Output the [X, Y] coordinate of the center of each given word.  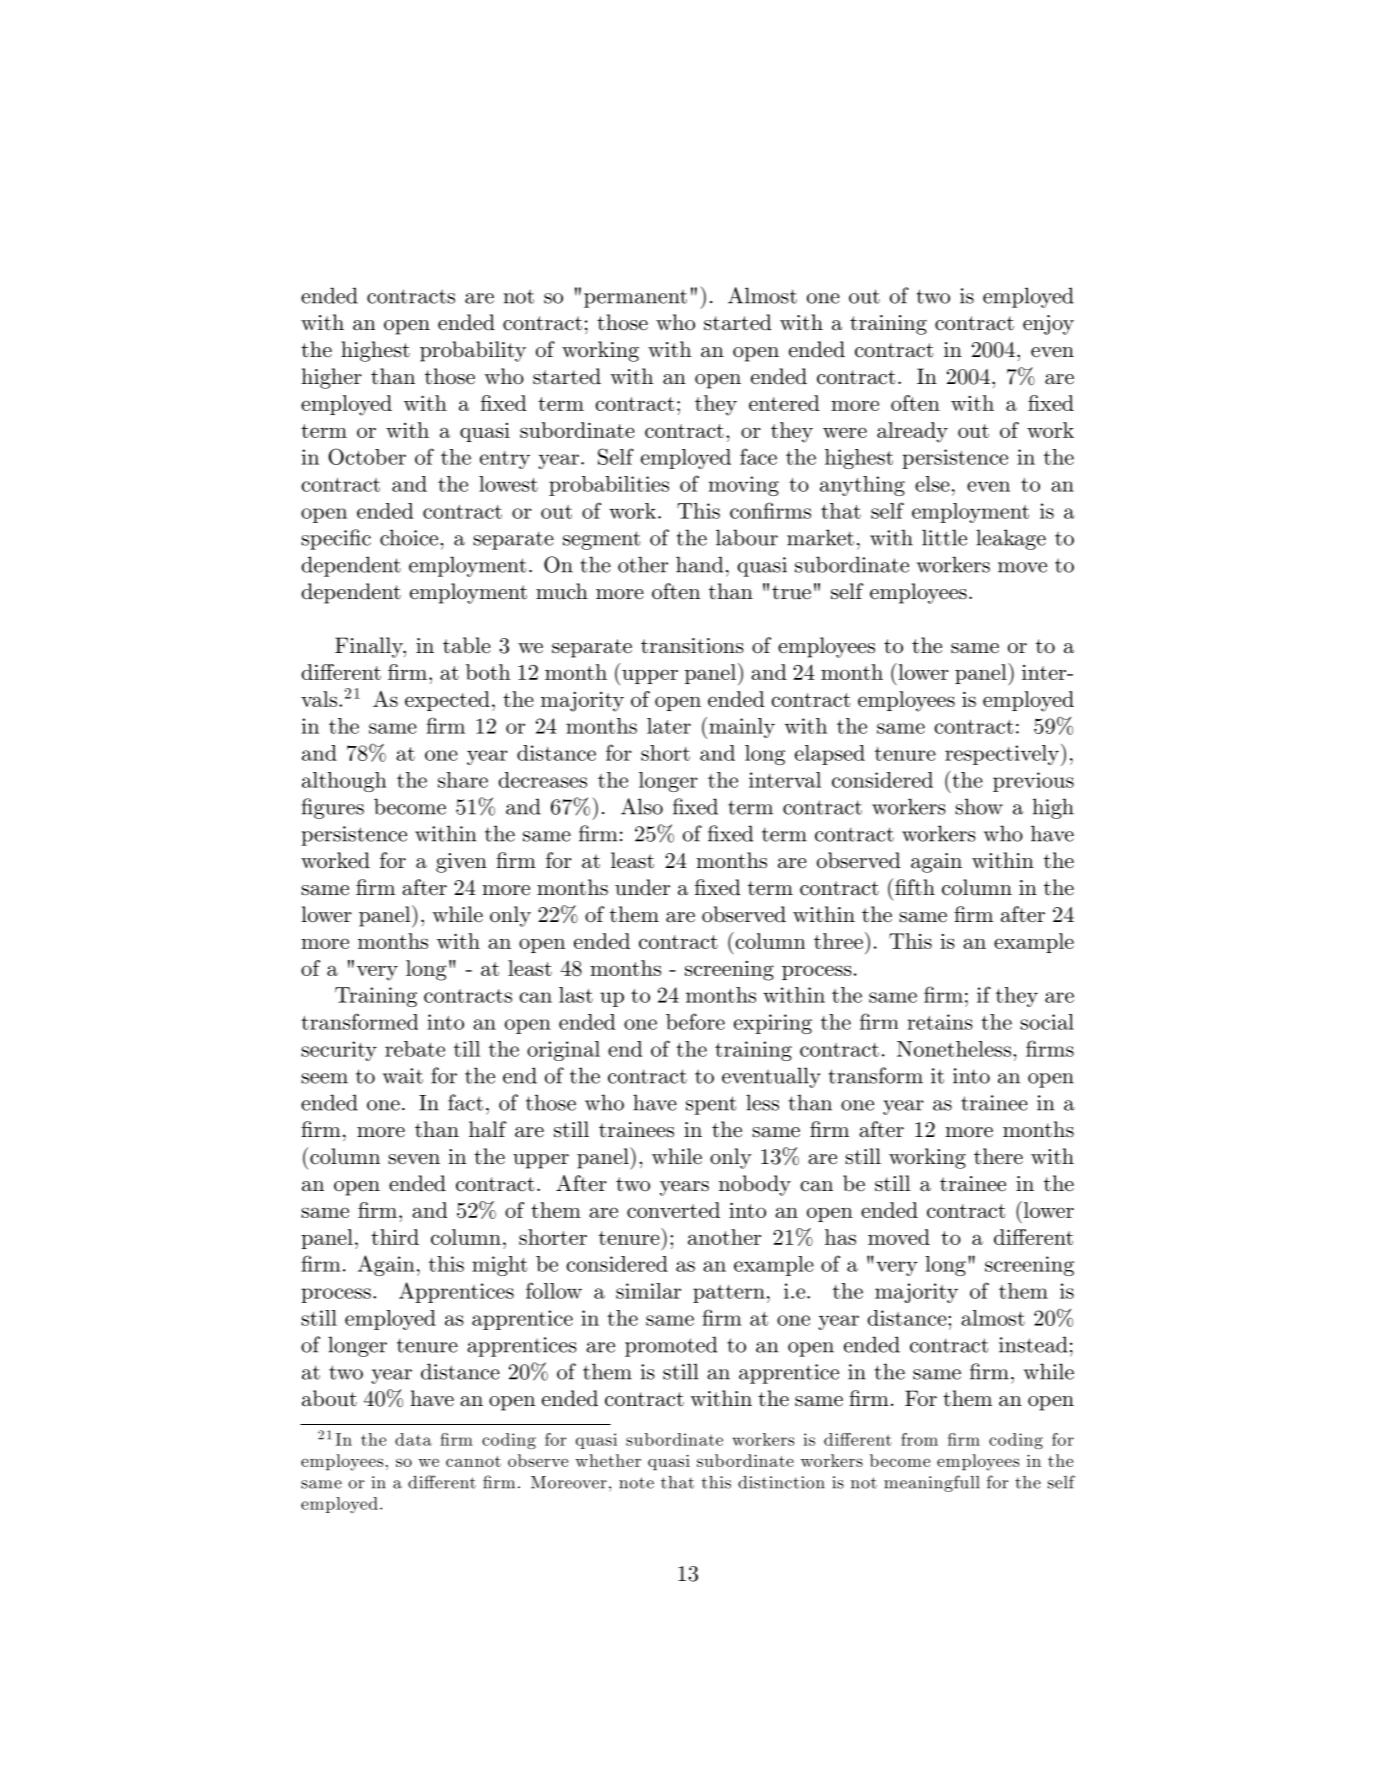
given [461, 863]
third [395, 1237]
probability [473, 351]
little [944, 537]
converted [673, 1210]
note [636, 1483]
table [467, 645]
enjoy [1048, 325]
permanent [635, 298]
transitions [692, 646]
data [413, 1439]
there [998, 1156]
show [979, 806]
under [642, 887]
